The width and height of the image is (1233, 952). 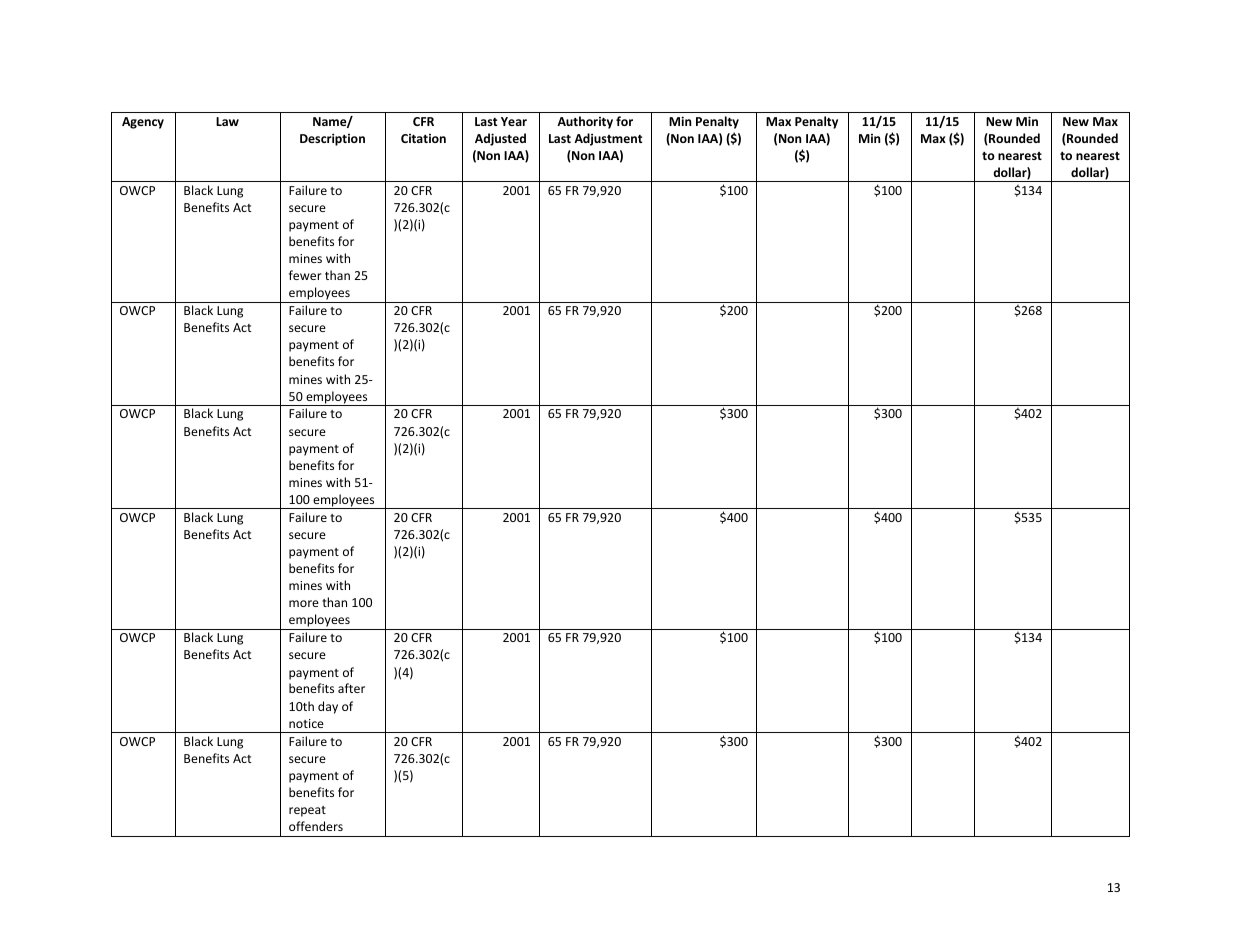 I want to click on repeat, so click(x=307, y=811).
